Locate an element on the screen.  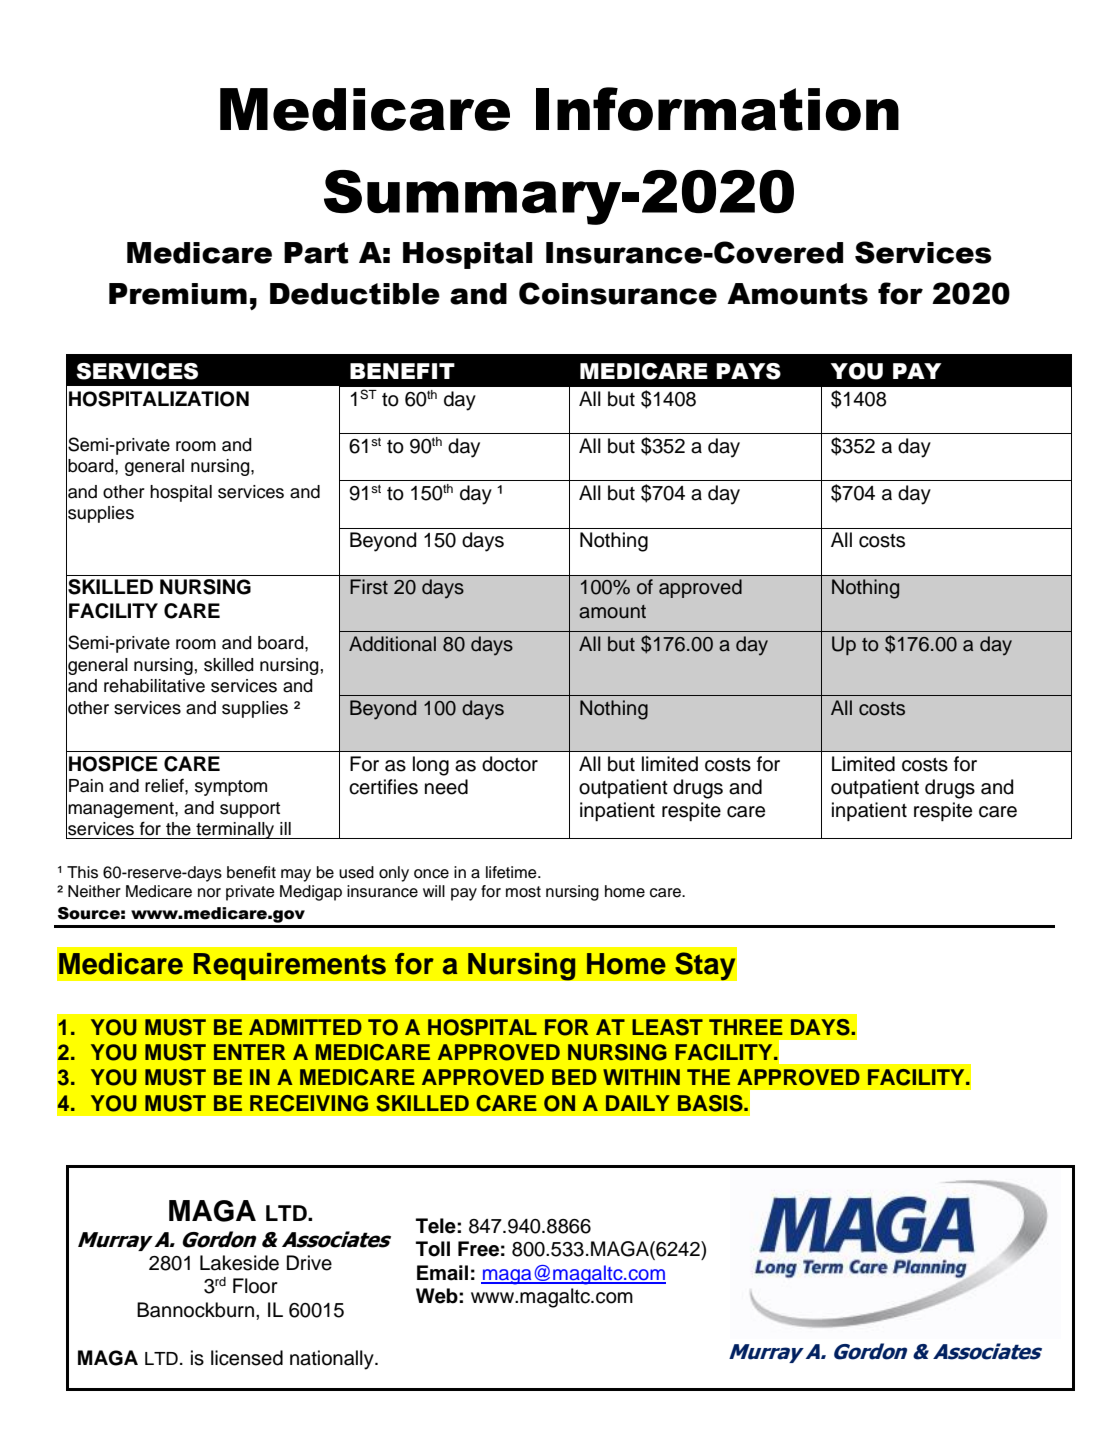
Premium is located at coordinates (178, 294).
